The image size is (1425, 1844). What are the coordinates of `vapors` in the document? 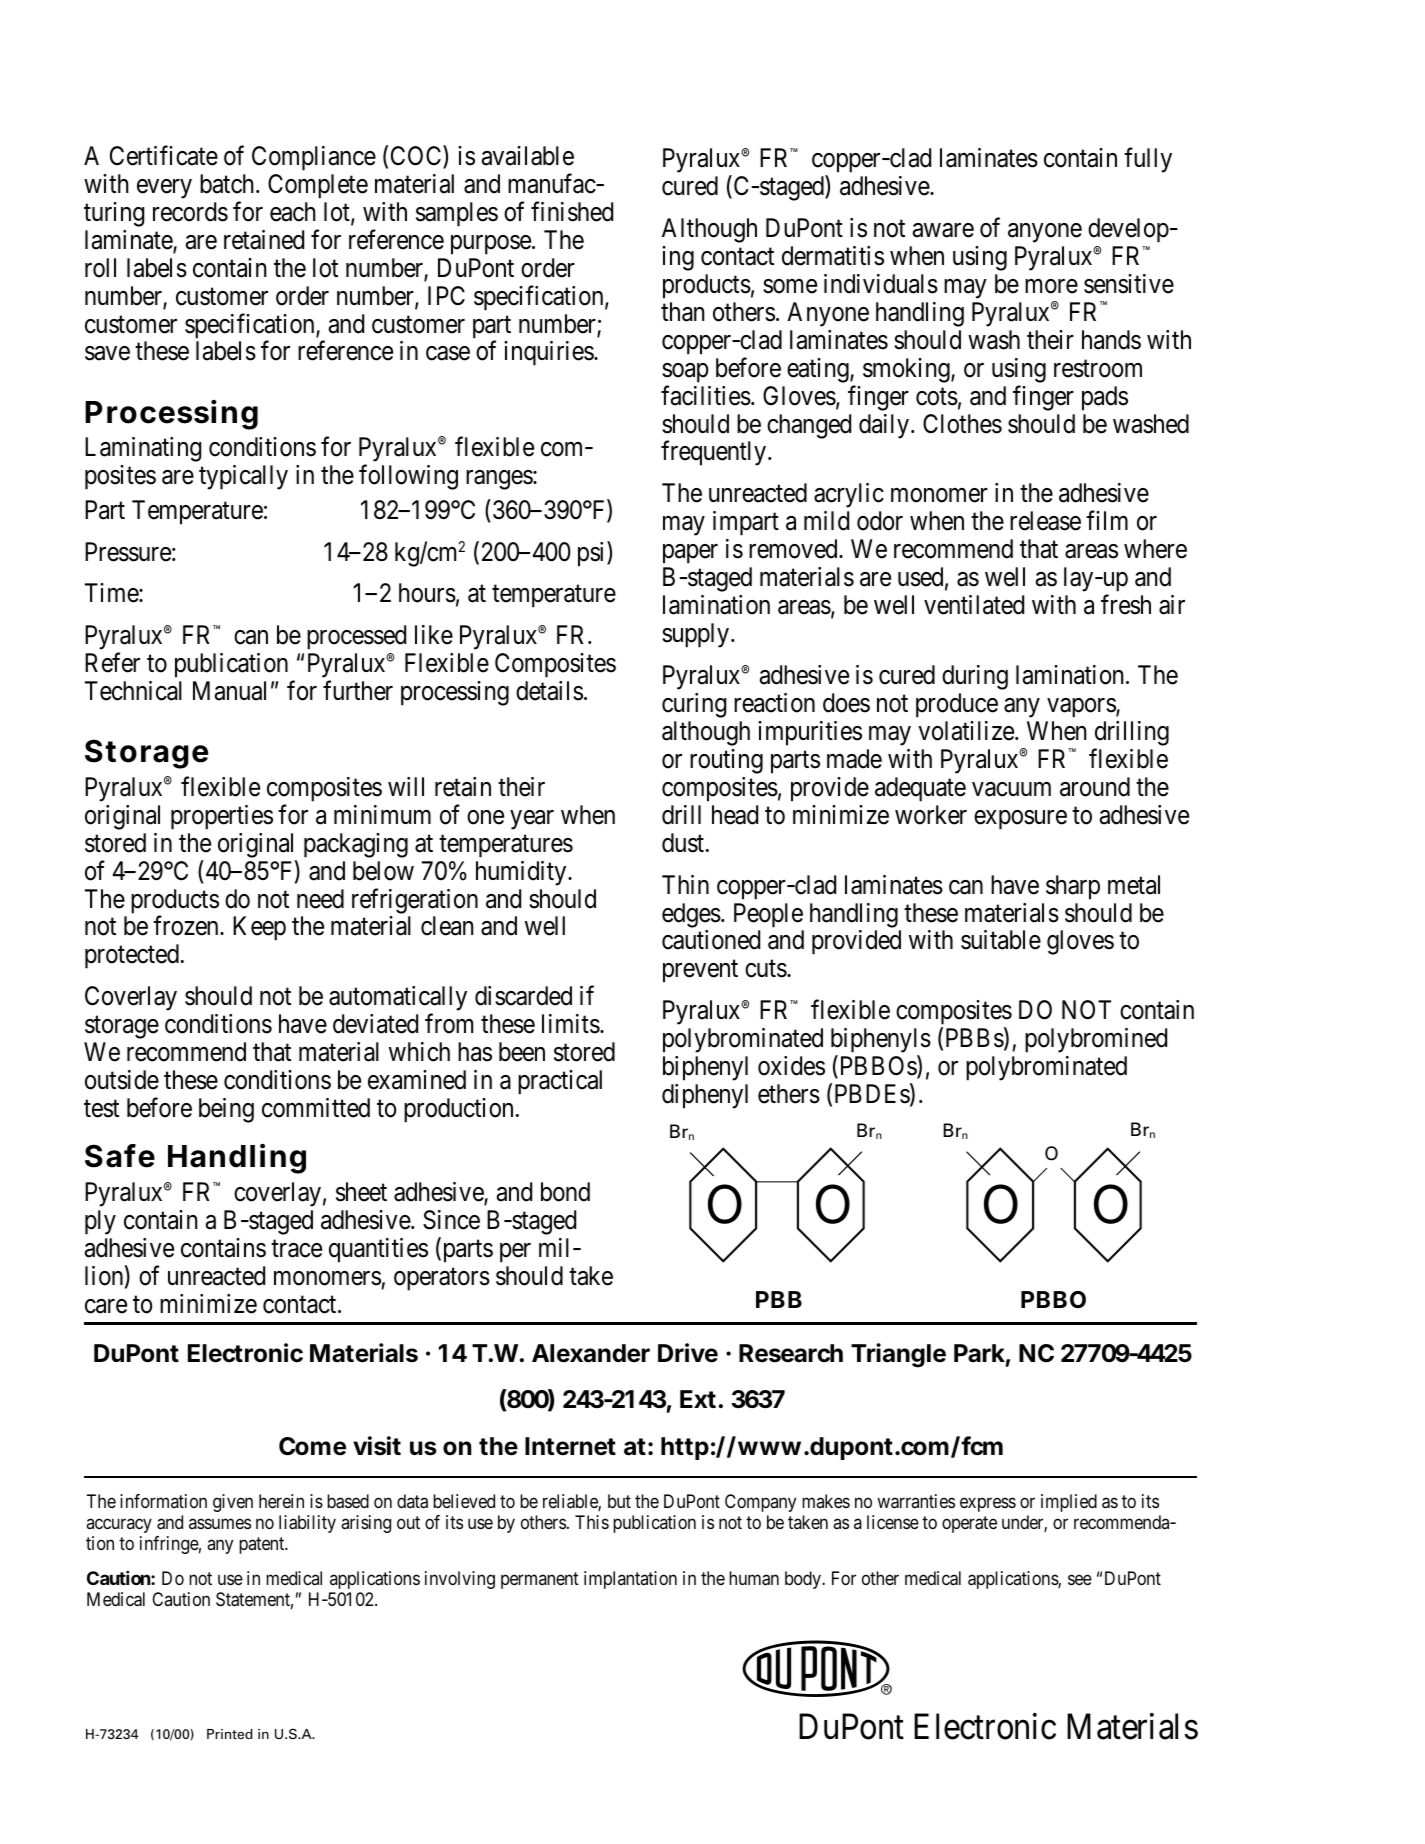 It's located at (1082, 708).
